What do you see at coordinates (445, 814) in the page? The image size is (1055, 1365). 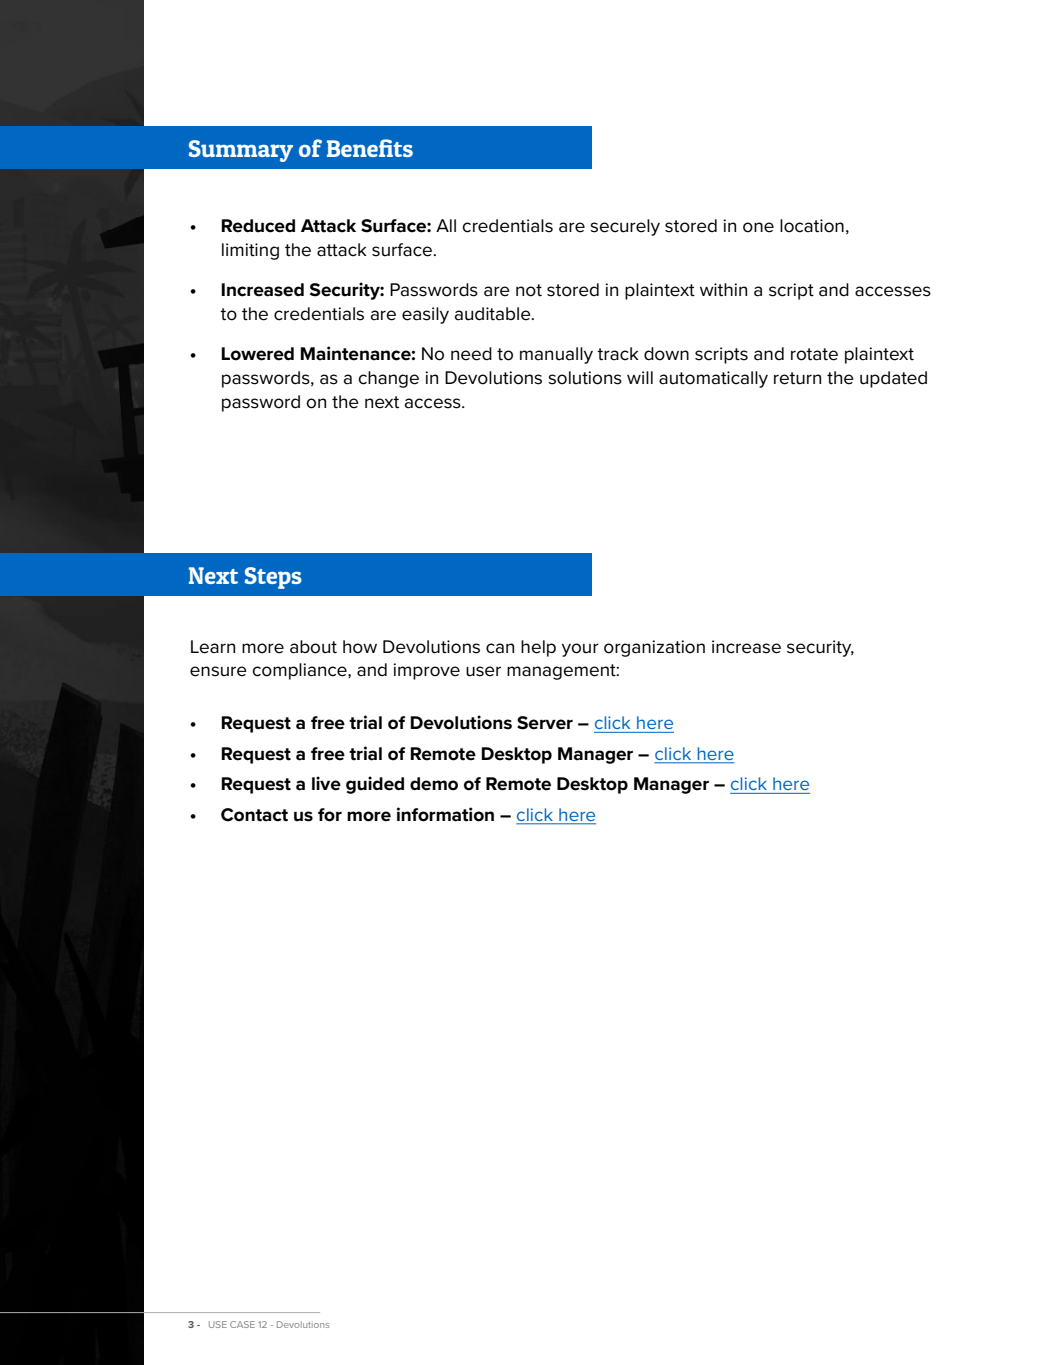 I see `information` at bounding box center [445, 814].
